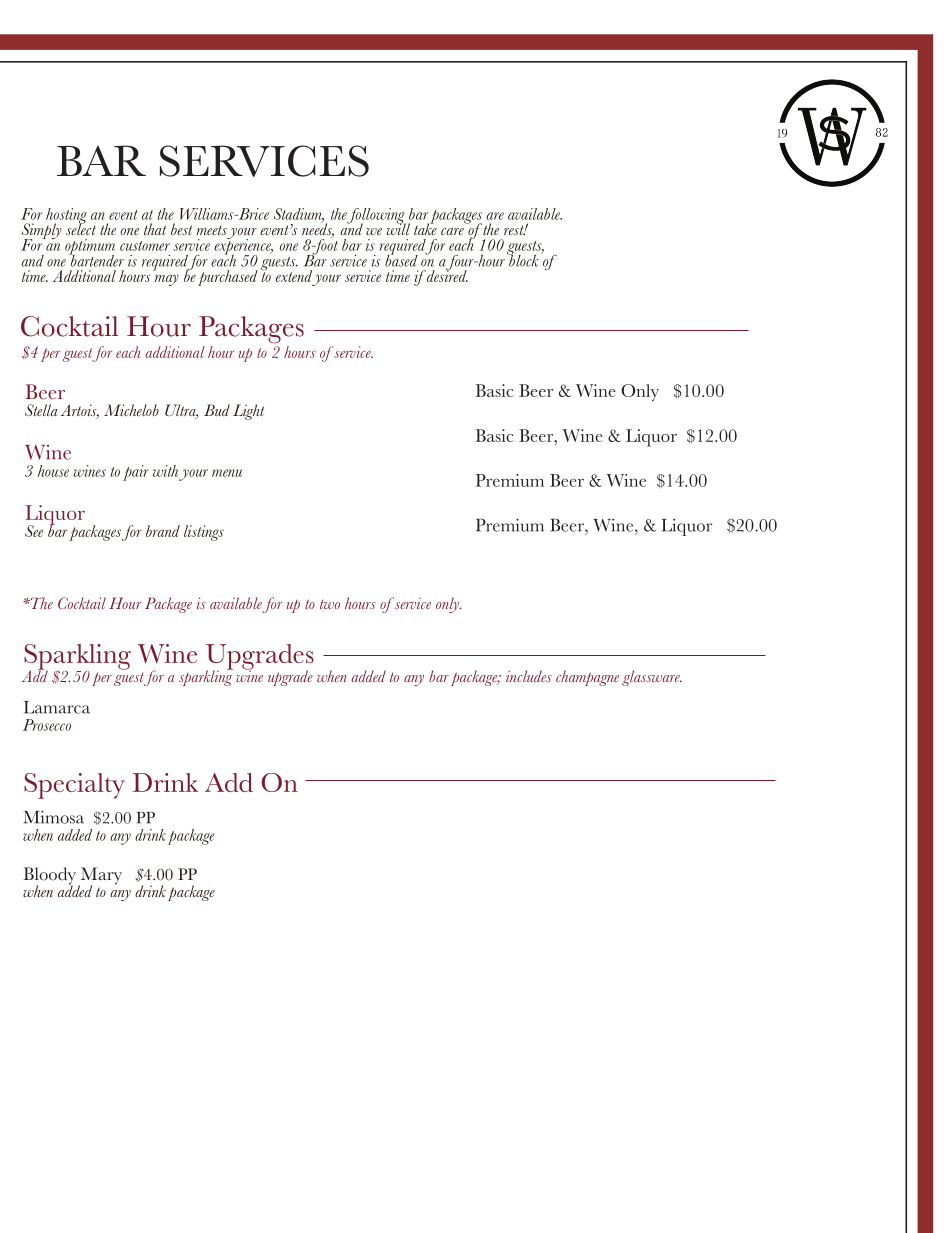 The image size is (952, 1233). Describe the element at coordinates (90, 248) in the image. I see `optimum` at that location.
